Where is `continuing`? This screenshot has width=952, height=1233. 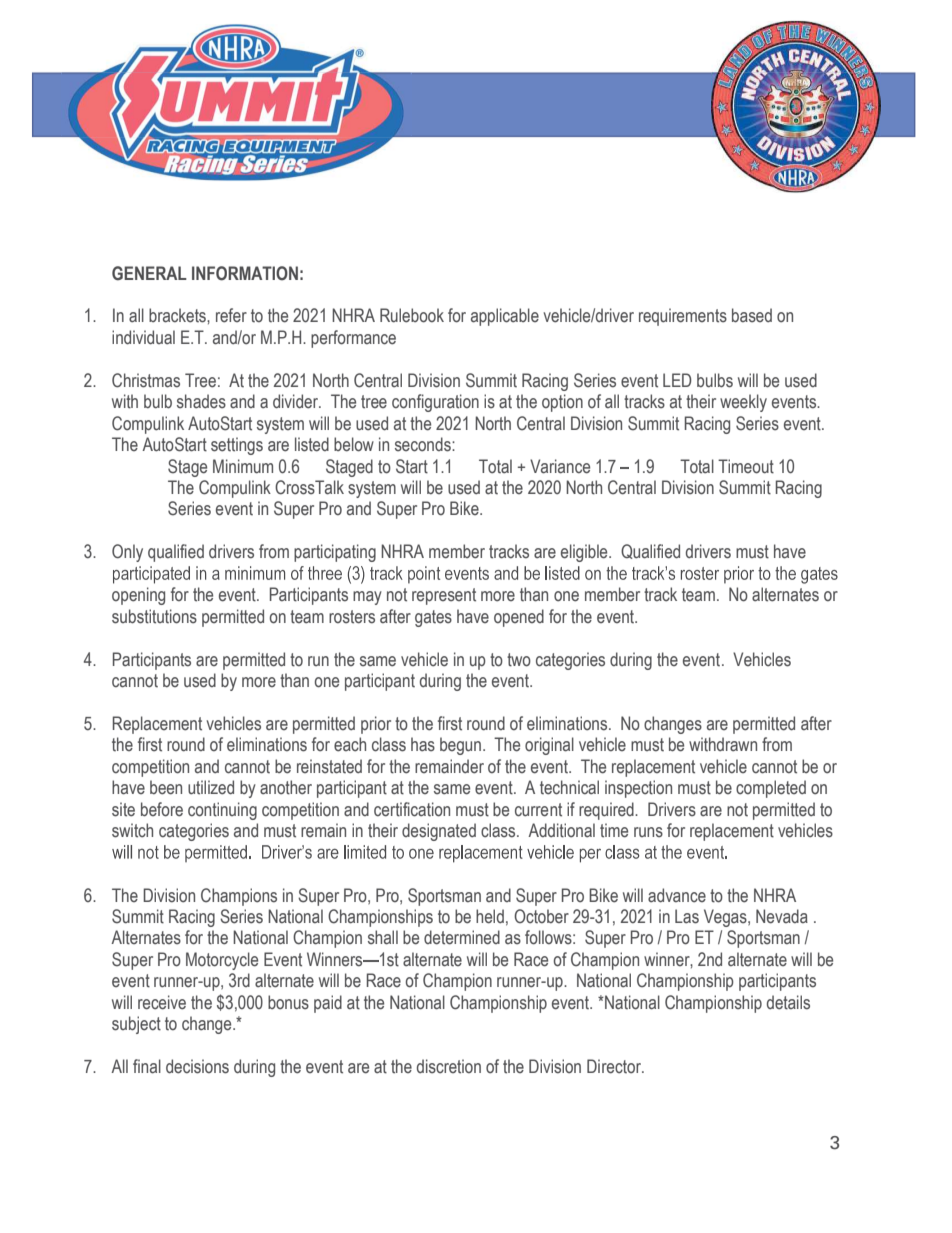 continuing is located at coordinates (222, 811).
